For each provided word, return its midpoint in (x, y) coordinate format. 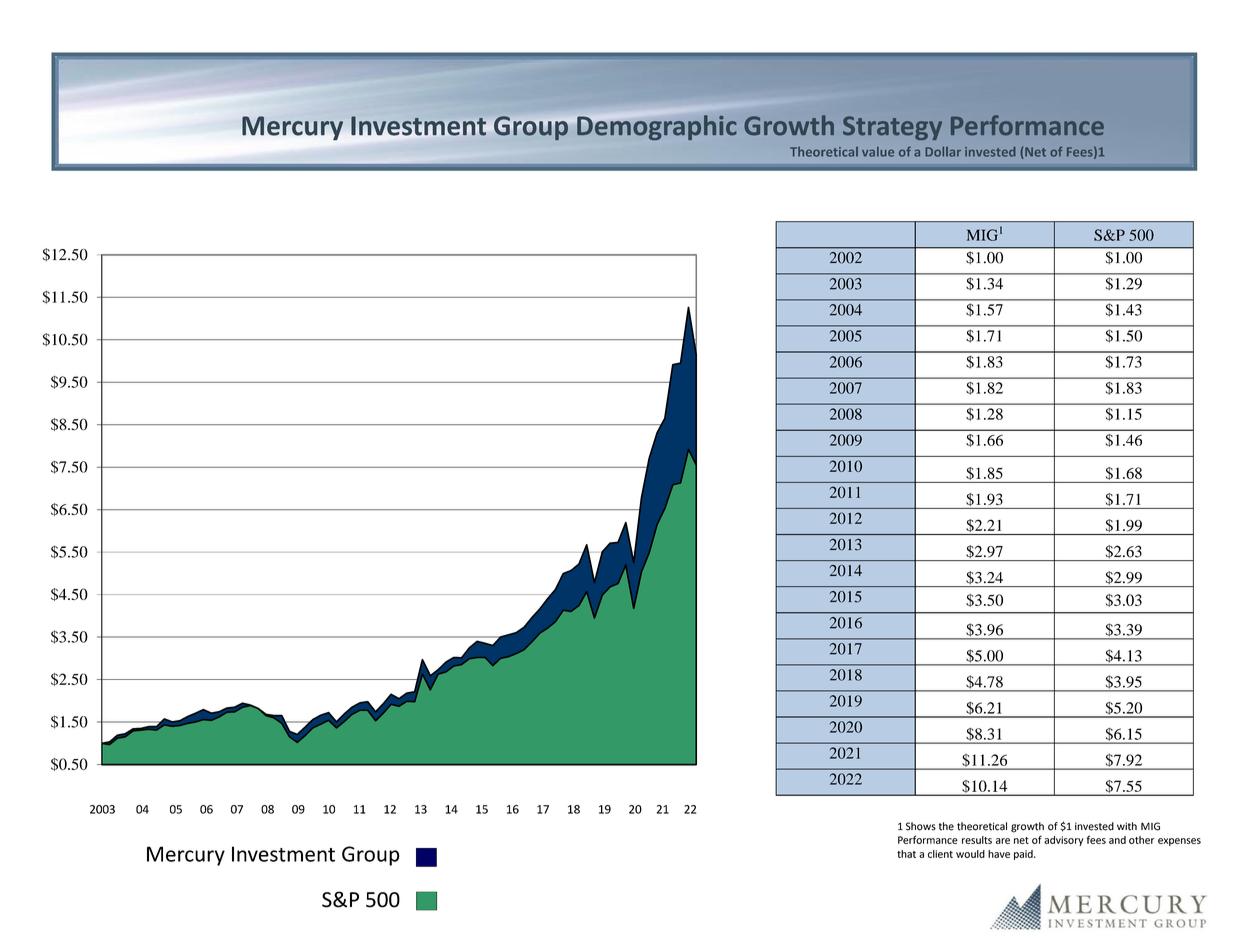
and (1117, 840)
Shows (921, 826)
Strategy (892, 128)
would (970, 854)
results (977, 840)
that (906, 854)
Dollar (943, 151)
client (940, 854)
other (1141, 840)
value (878, 152)
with (1127, 826)
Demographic (657, 127)
